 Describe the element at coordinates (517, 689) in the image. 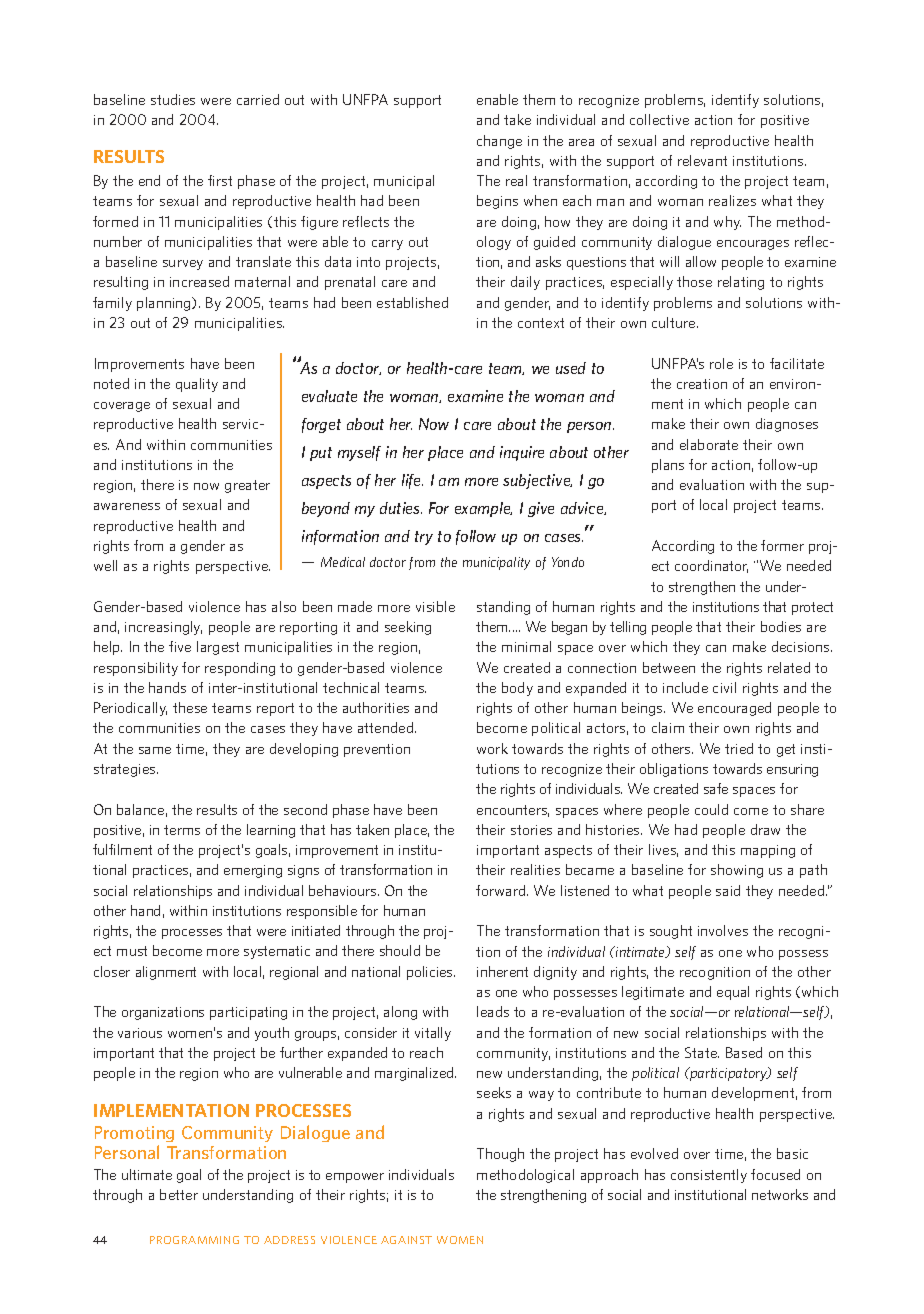

I see `body` at that location.
